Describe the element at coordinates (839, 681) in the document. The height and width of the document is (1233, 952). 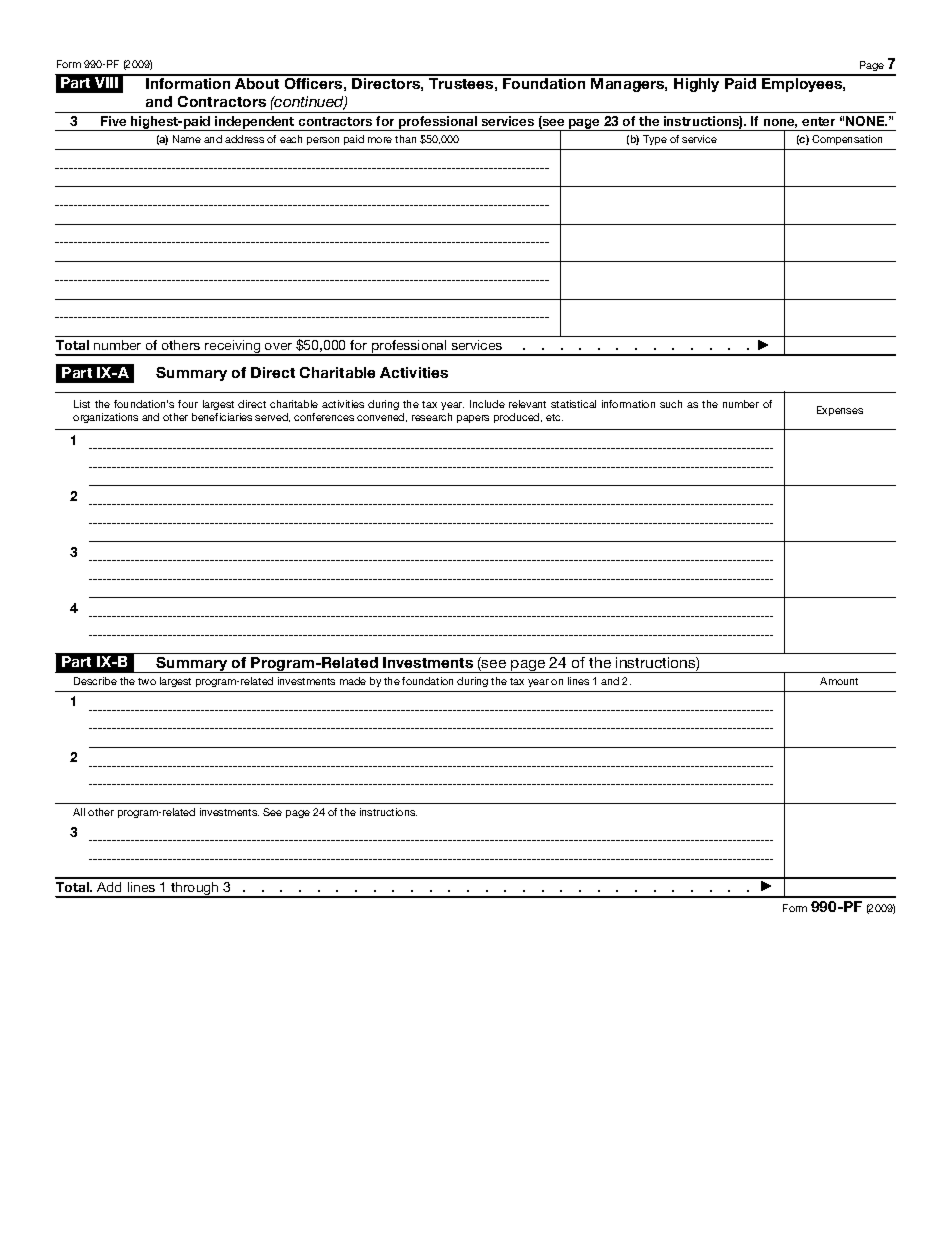
I see `Amount` at that location.
